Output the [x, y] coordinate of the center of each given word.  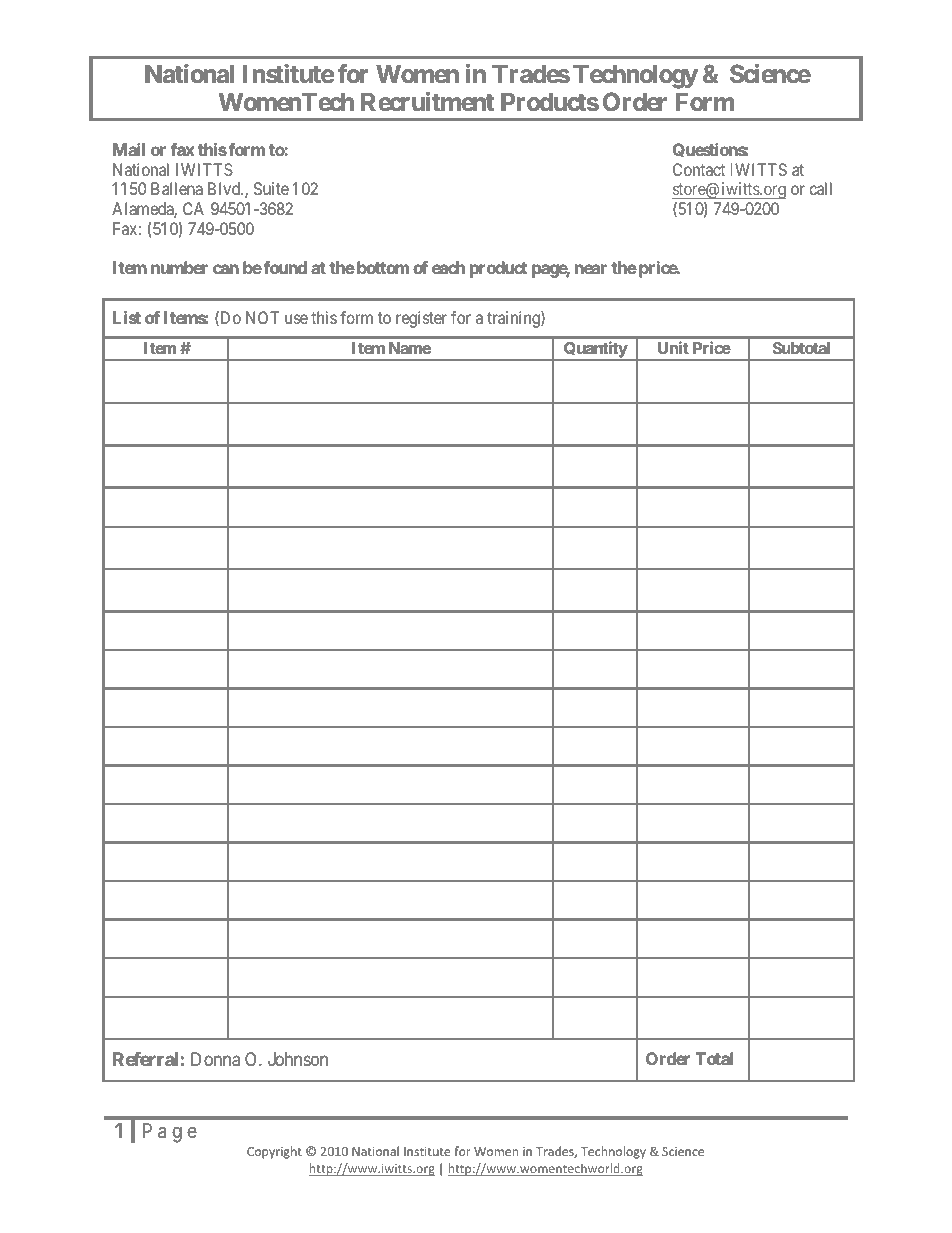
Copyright [274, 1152]
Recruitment [427, 102]
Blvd [225, 188]
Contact [699, 169]
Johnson [298, 1059]
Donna [215, 1059]
